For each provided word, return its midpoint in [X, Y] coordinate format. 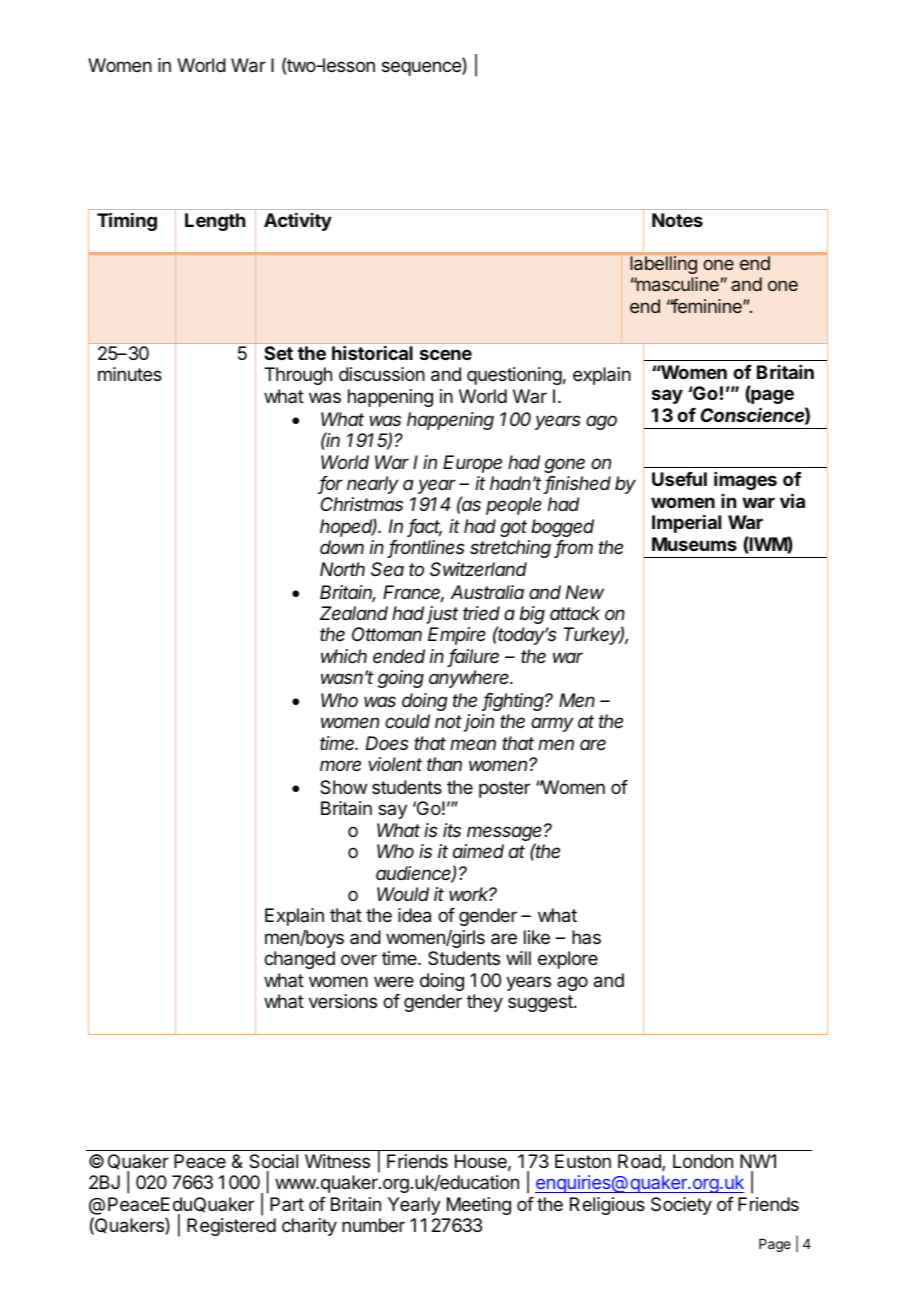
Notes [677, 220]
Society [681, 1206]
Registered [231, 1227]
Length [215, 222]
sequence [422, 68]
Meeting [479, 1206]
